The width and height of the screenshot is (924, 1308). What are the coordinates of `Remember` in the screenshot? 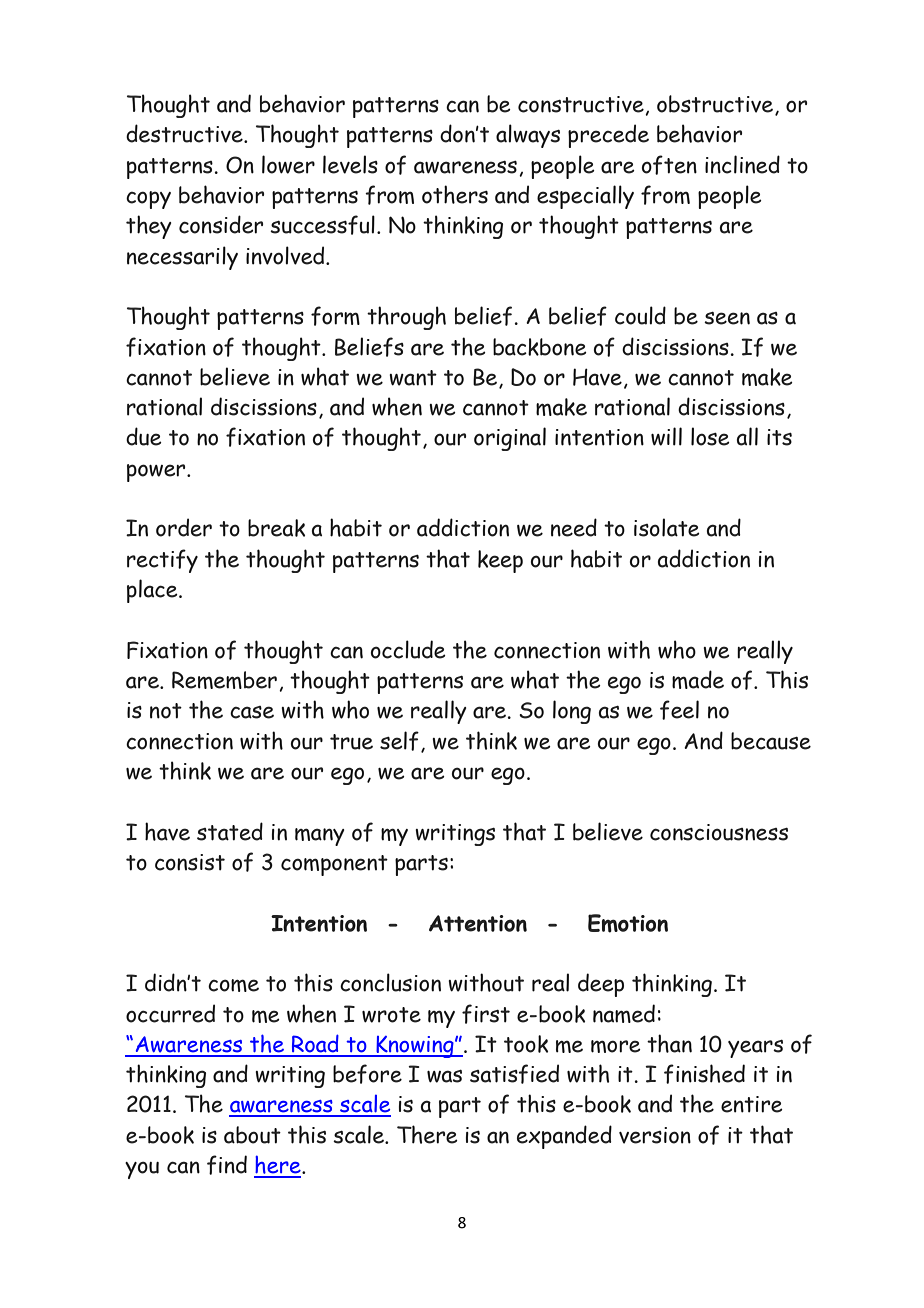 It's located at (226, 681).
